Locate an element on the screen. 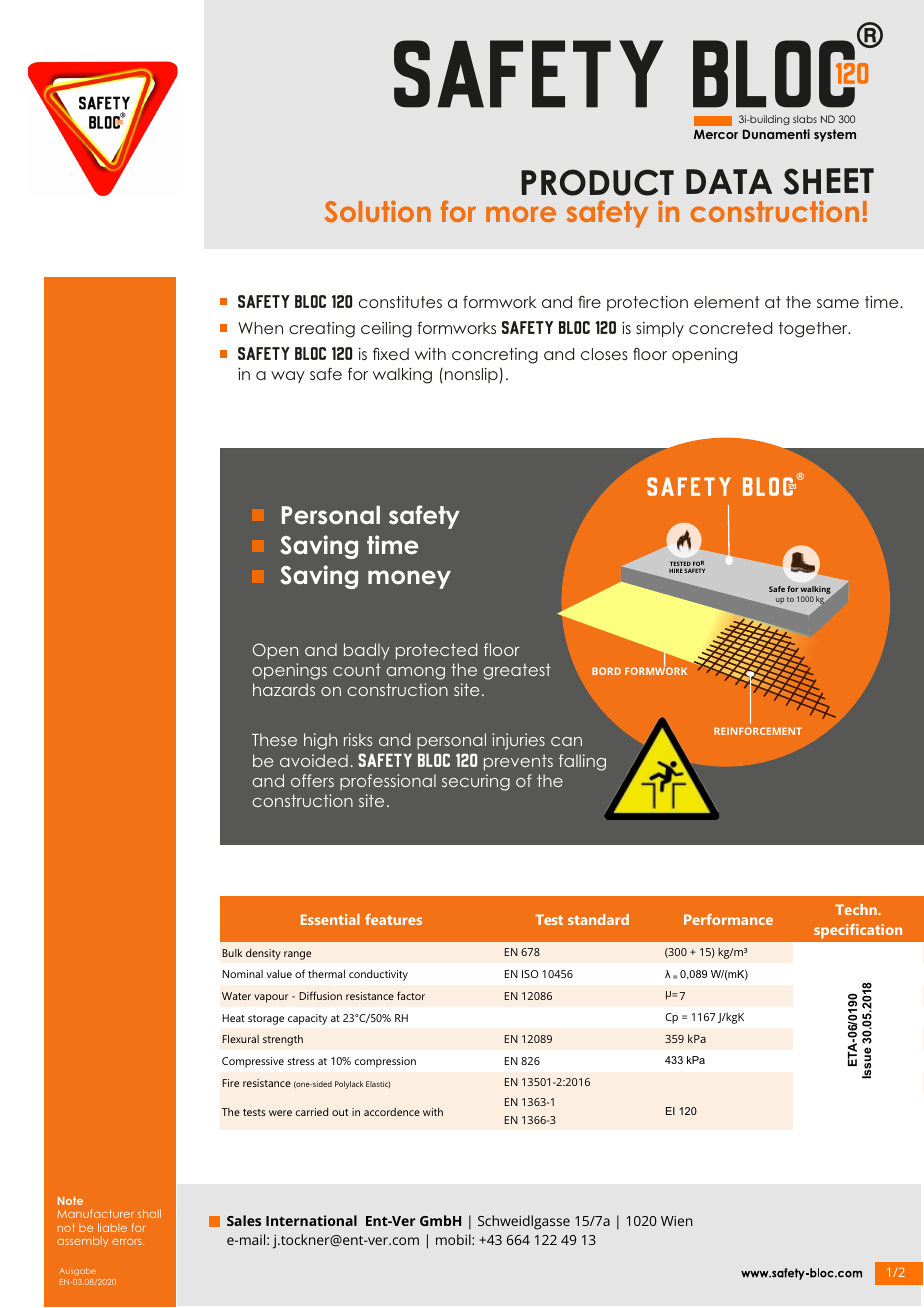 The height and width of the screenshot is (1308, 924). way is located at coordinates (288, 377).
